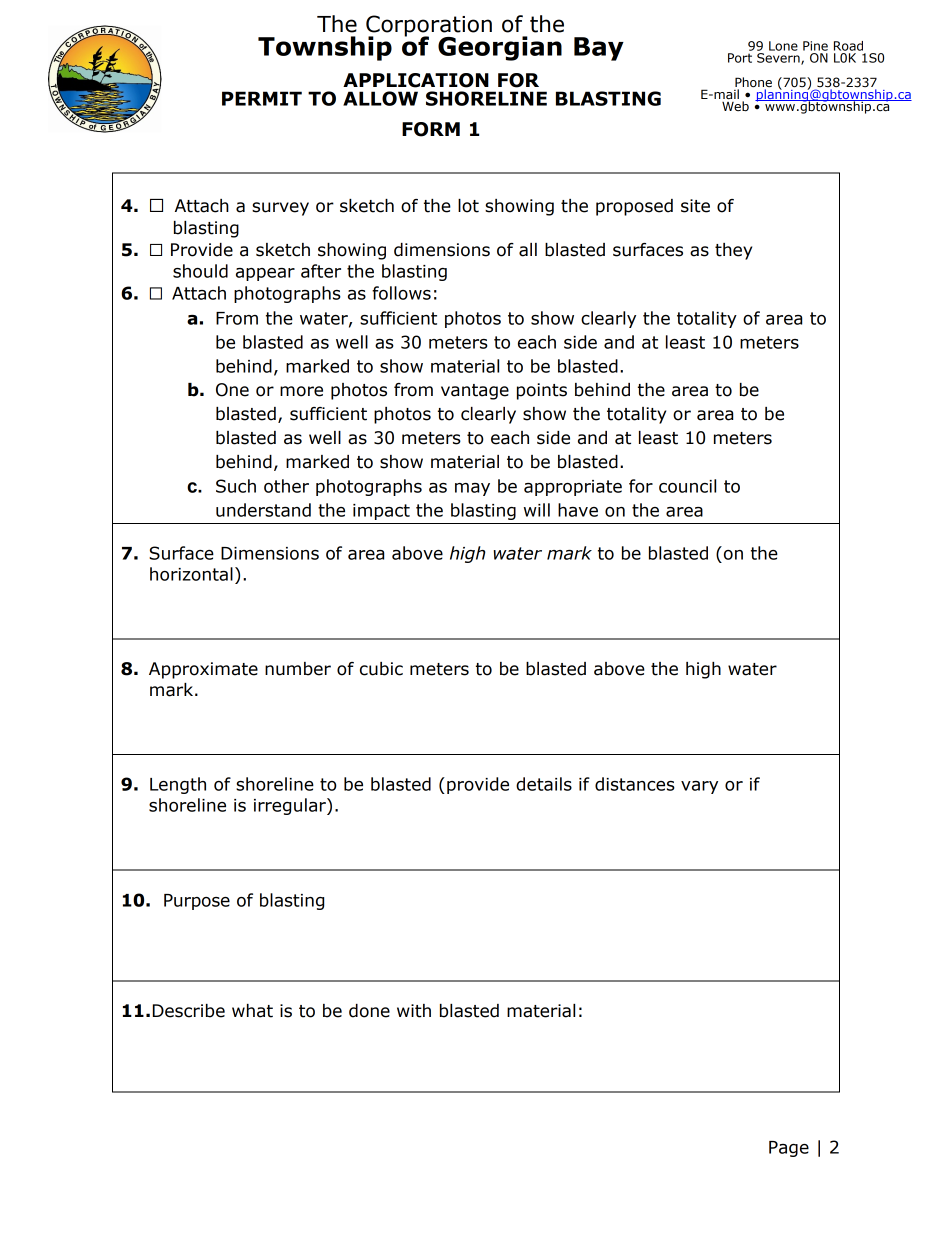  I want to click on Lone, so click(783, 46).
